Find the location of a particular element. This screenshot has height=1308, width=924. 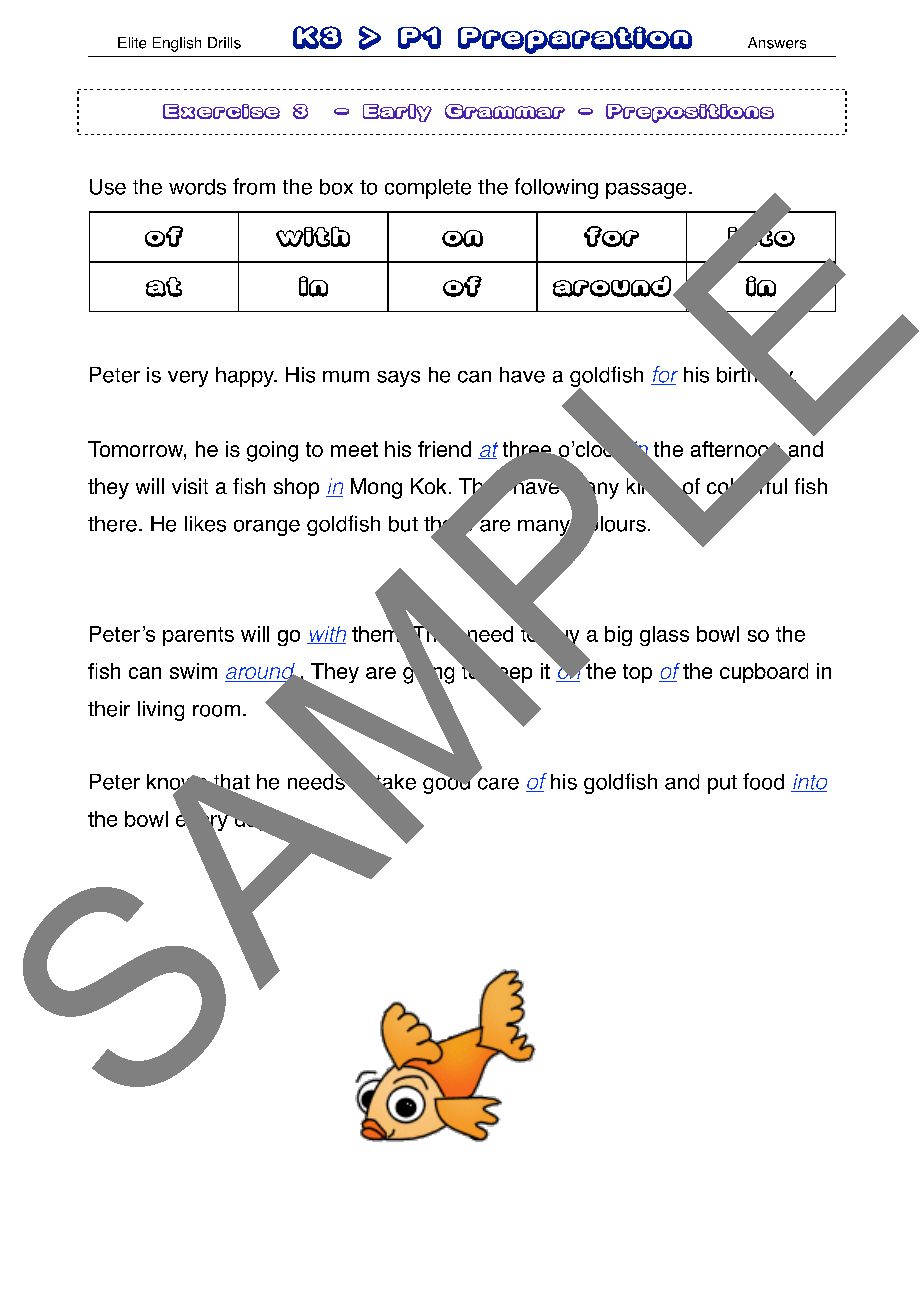

glass is located at coordinates (664, 636).
